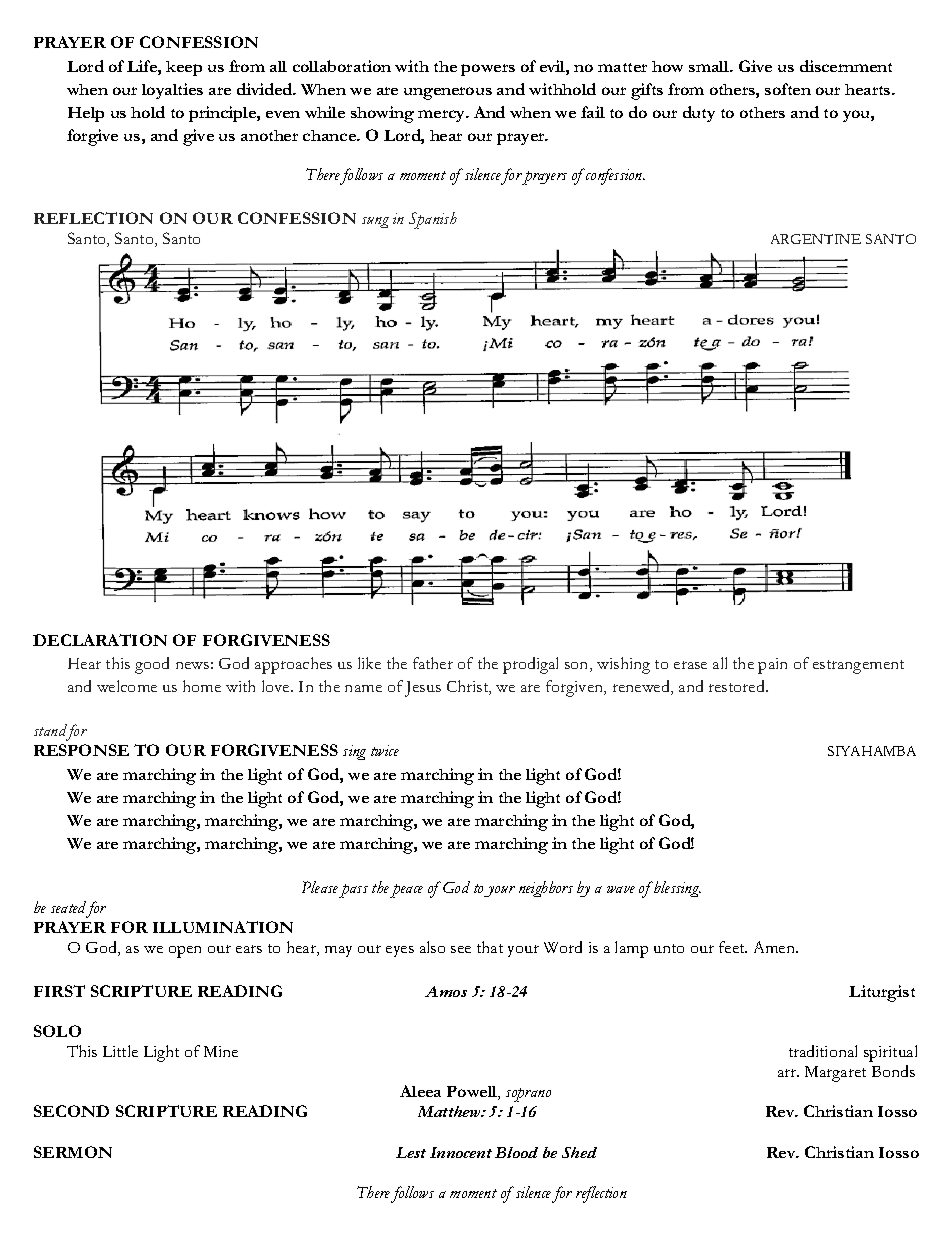  What do you see at coordinates (448, 93) in the image?
I see `ungenerous` at bounding box center [448, 93].
